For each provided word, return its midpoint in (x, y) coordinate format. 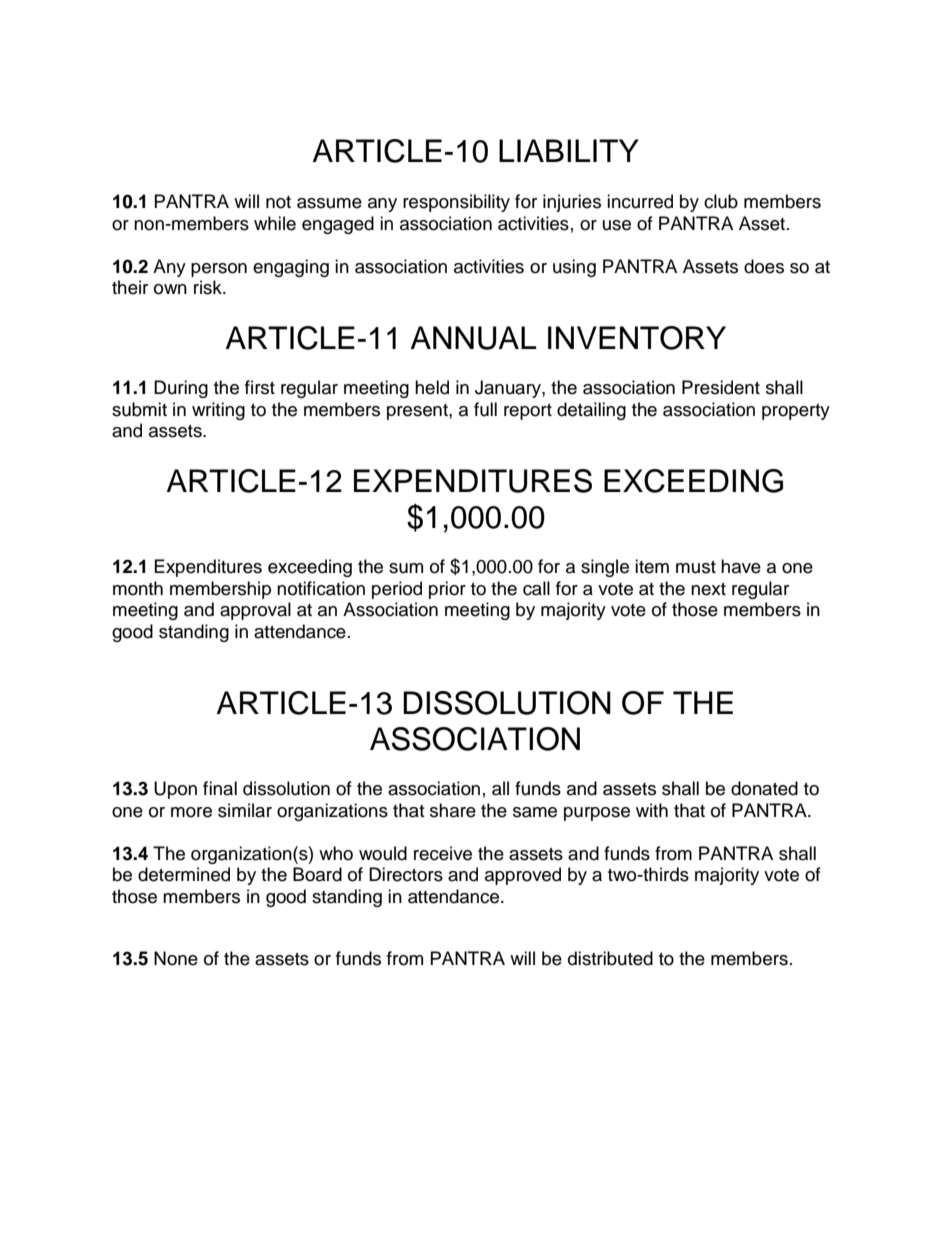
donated (764, 788)
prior (447, 590)
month (138, 588)
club (721, 201)
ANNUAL (474, 338)
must (696, 567)
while (275, 223)
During (181, 389)
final (220, 788)
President (721, 387)
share (453, 810)
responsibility (456, 203)
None (176, 958)
